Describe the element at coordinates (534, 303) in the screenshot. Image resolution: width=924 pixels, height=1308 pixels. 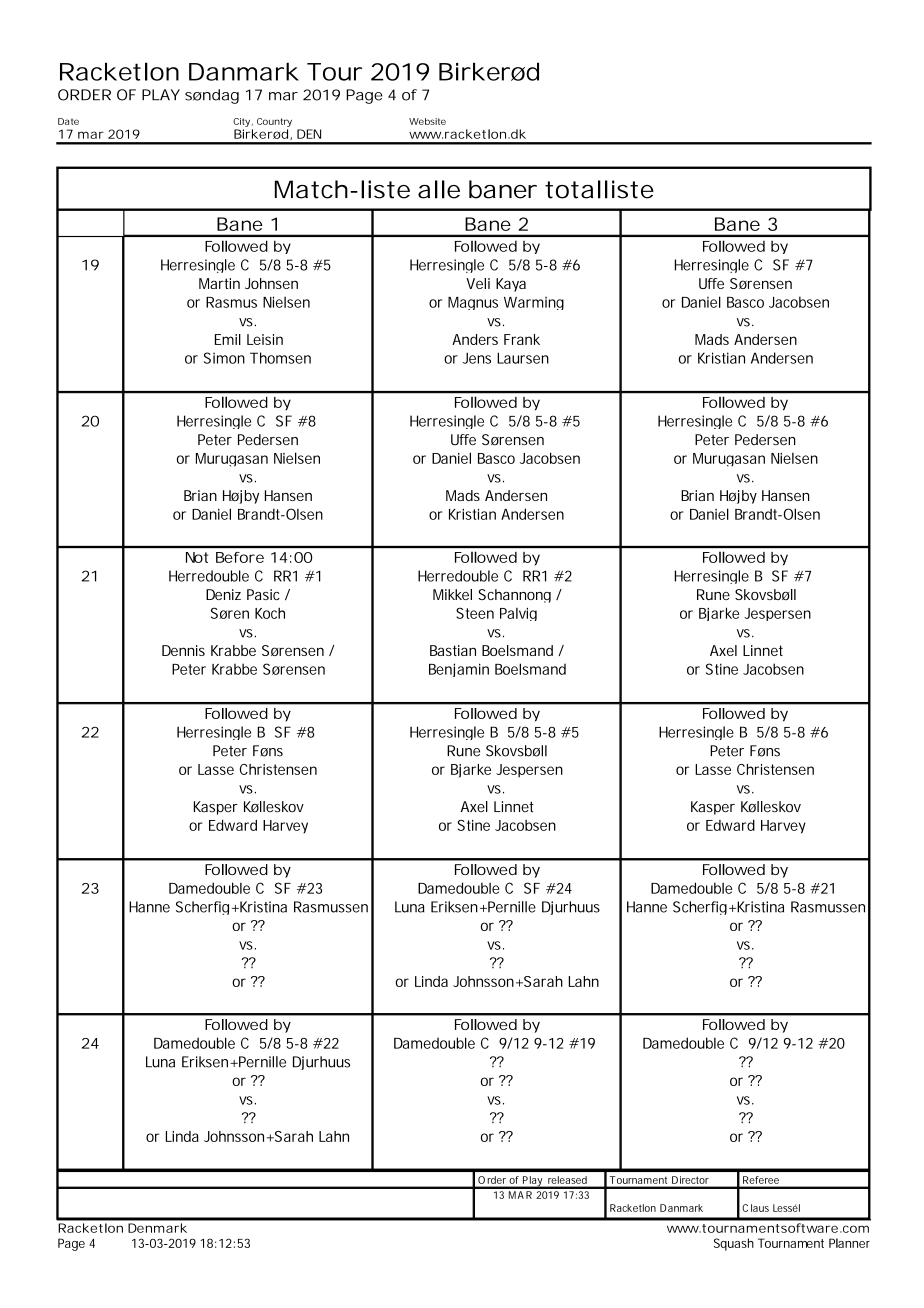
I see `Warming` at that location.
